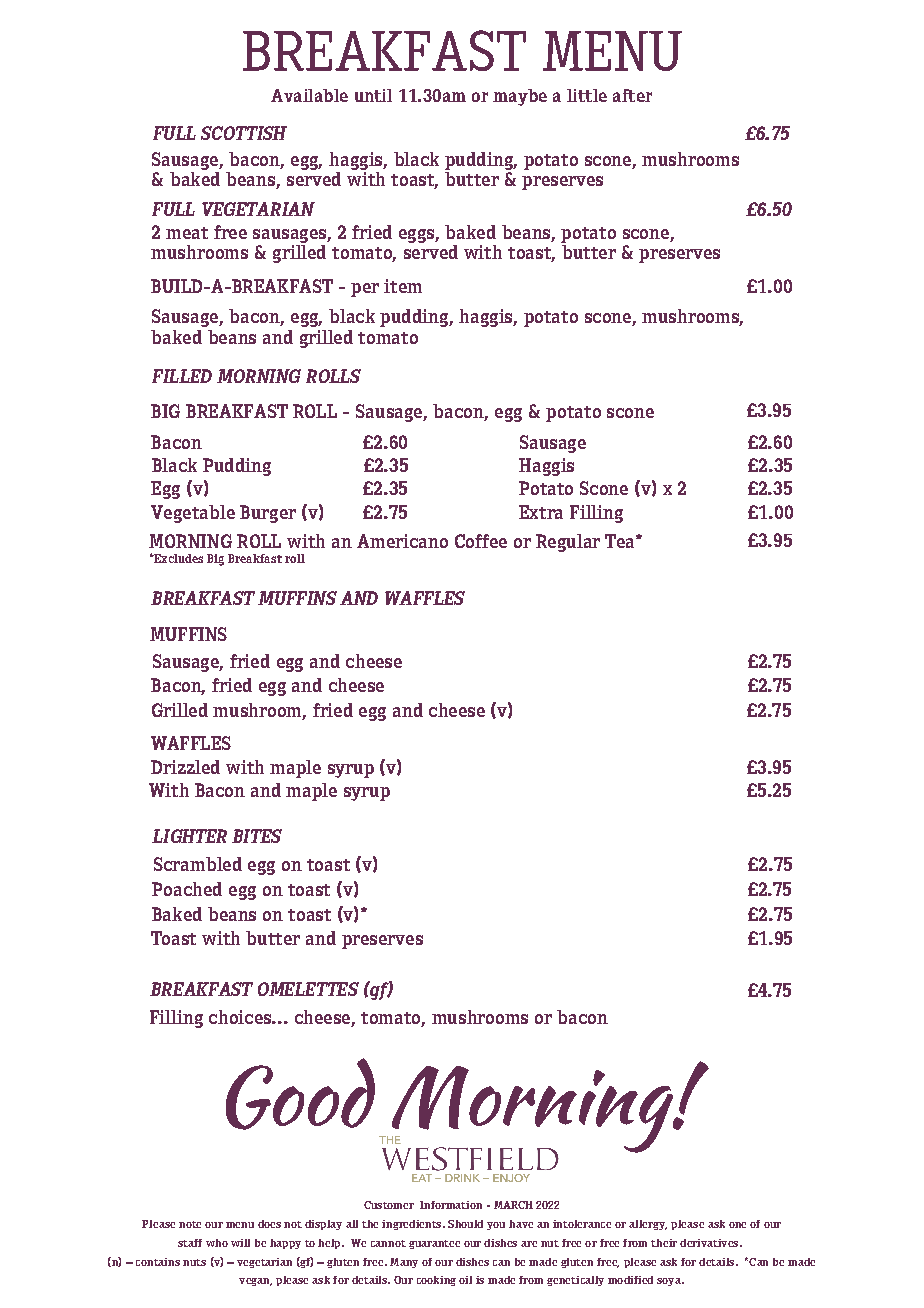 This document has height=1308, width=924. I want to click on Regular, so click(568, 543).
